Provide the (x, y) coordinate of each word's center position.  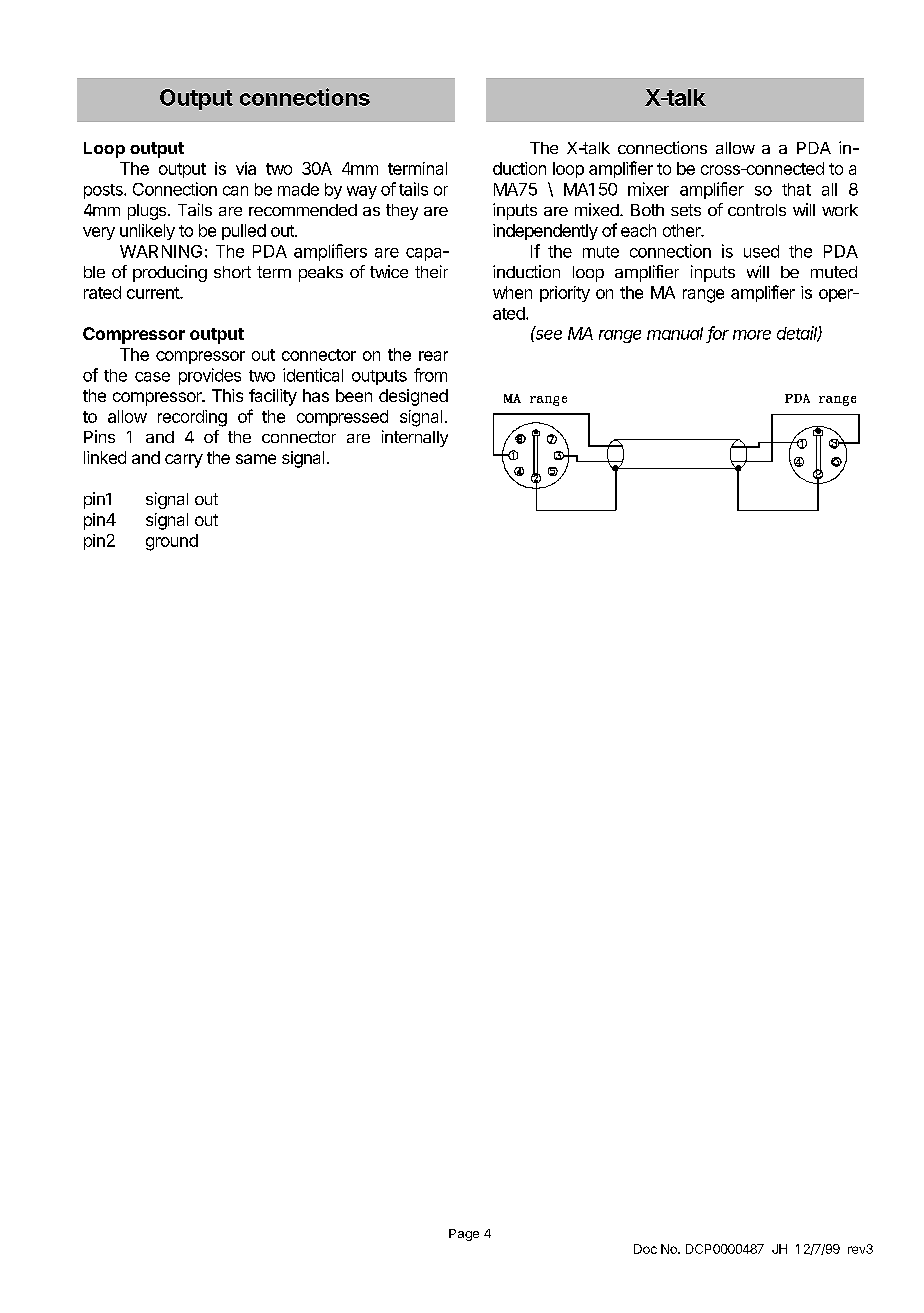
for (718, 334)
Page (464, 1235)
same (256, 459)
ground (172, 542)
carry (184, 461)
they (402, 212)
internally (415, 438)
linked (105, 457)
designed (413, 397)
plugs (148, 212)
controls (757, 210)
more (752, 335)
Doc (645, 1249)
